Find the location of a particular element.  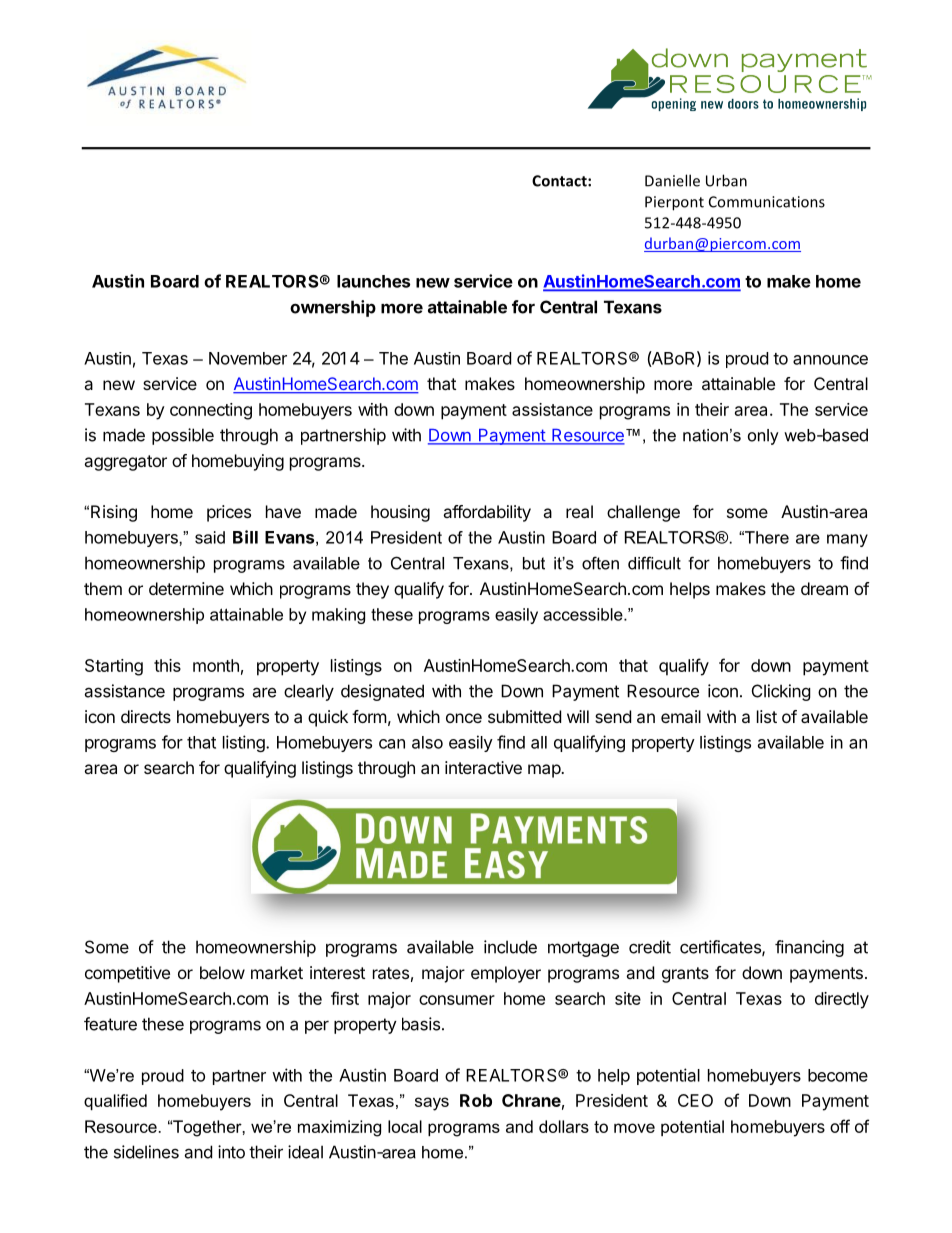

email is located at coordinates (681, 716).
